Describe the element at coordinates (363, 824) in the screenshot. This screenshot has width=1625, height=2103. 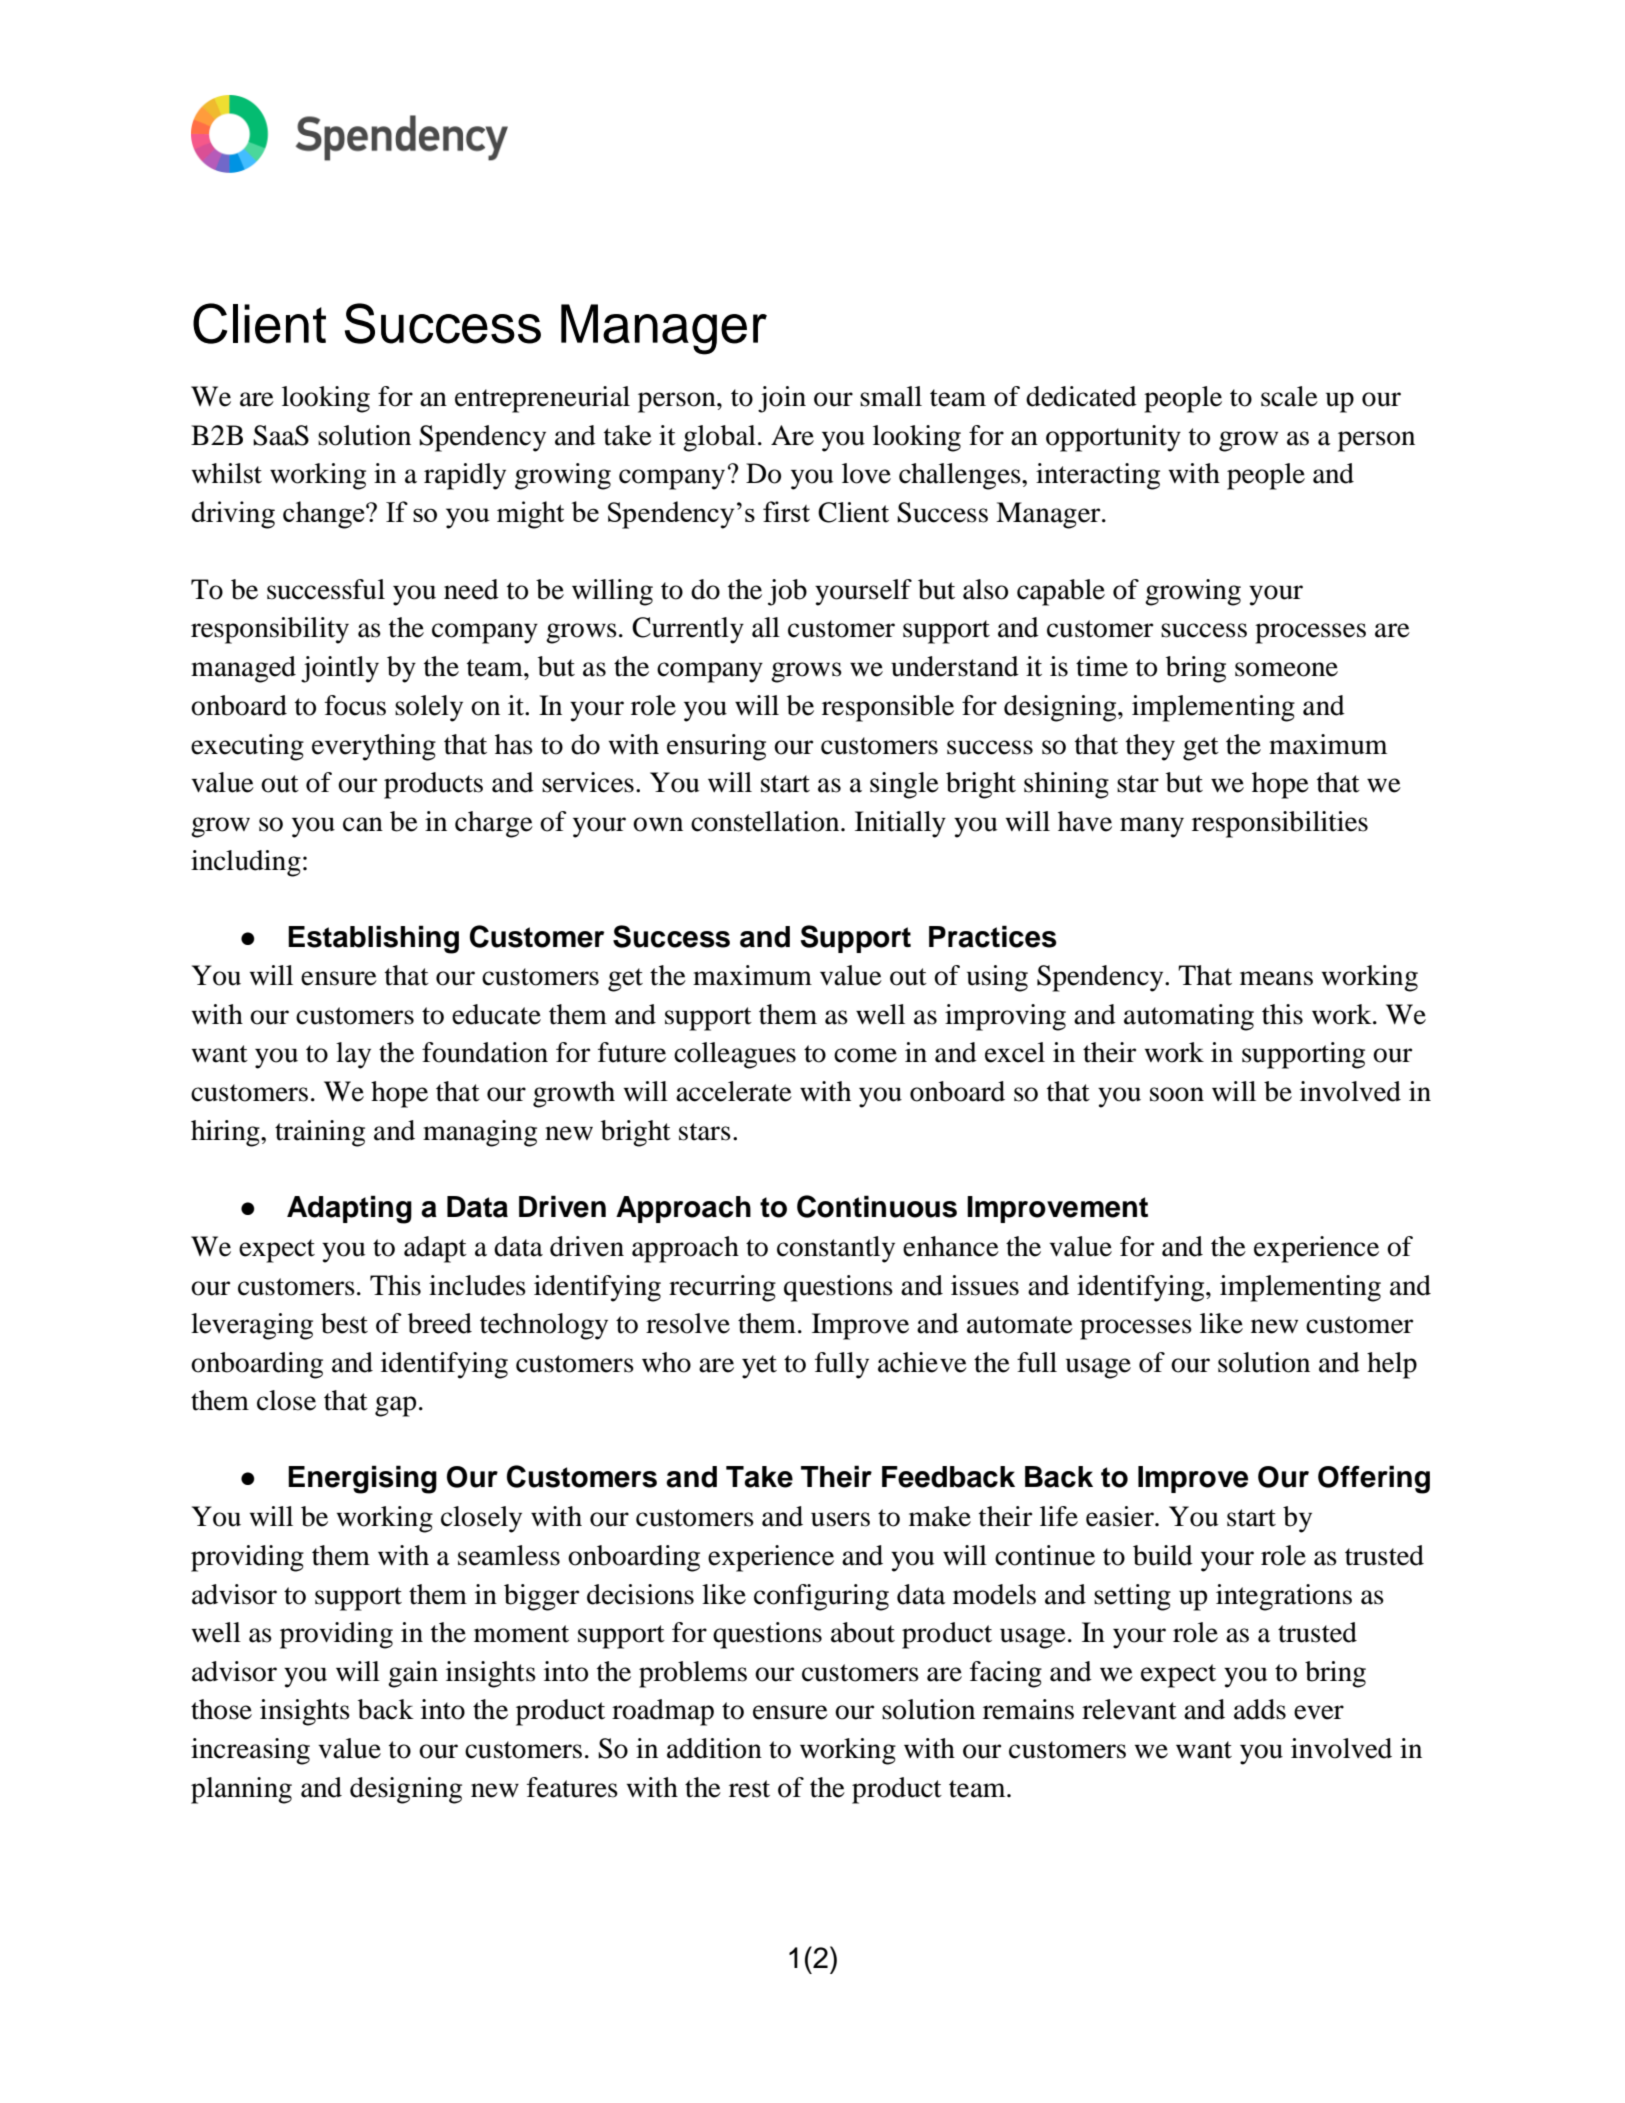
I see `can` at that location.
